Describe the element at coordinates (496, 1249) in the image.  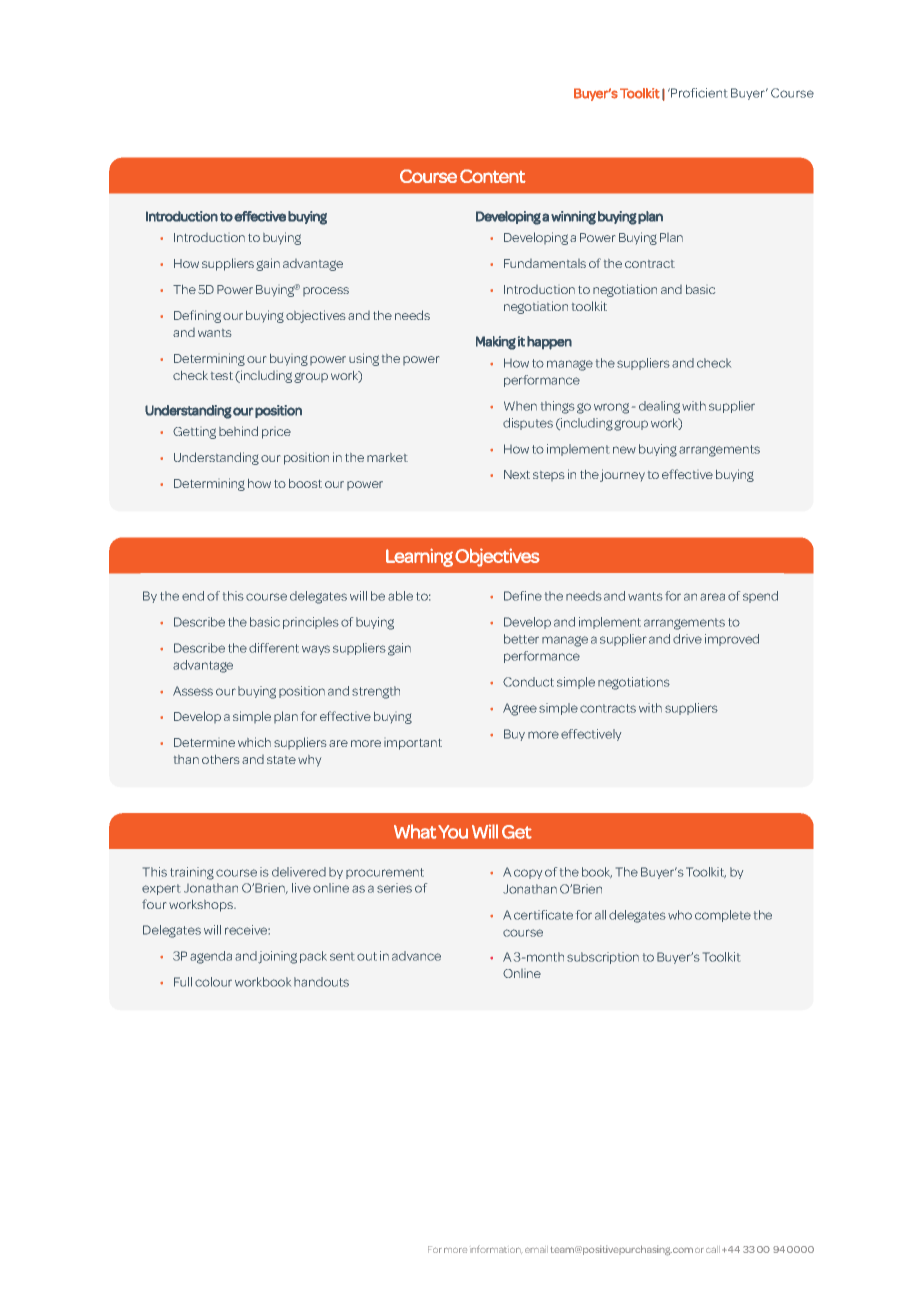
I see `information` at that location.
